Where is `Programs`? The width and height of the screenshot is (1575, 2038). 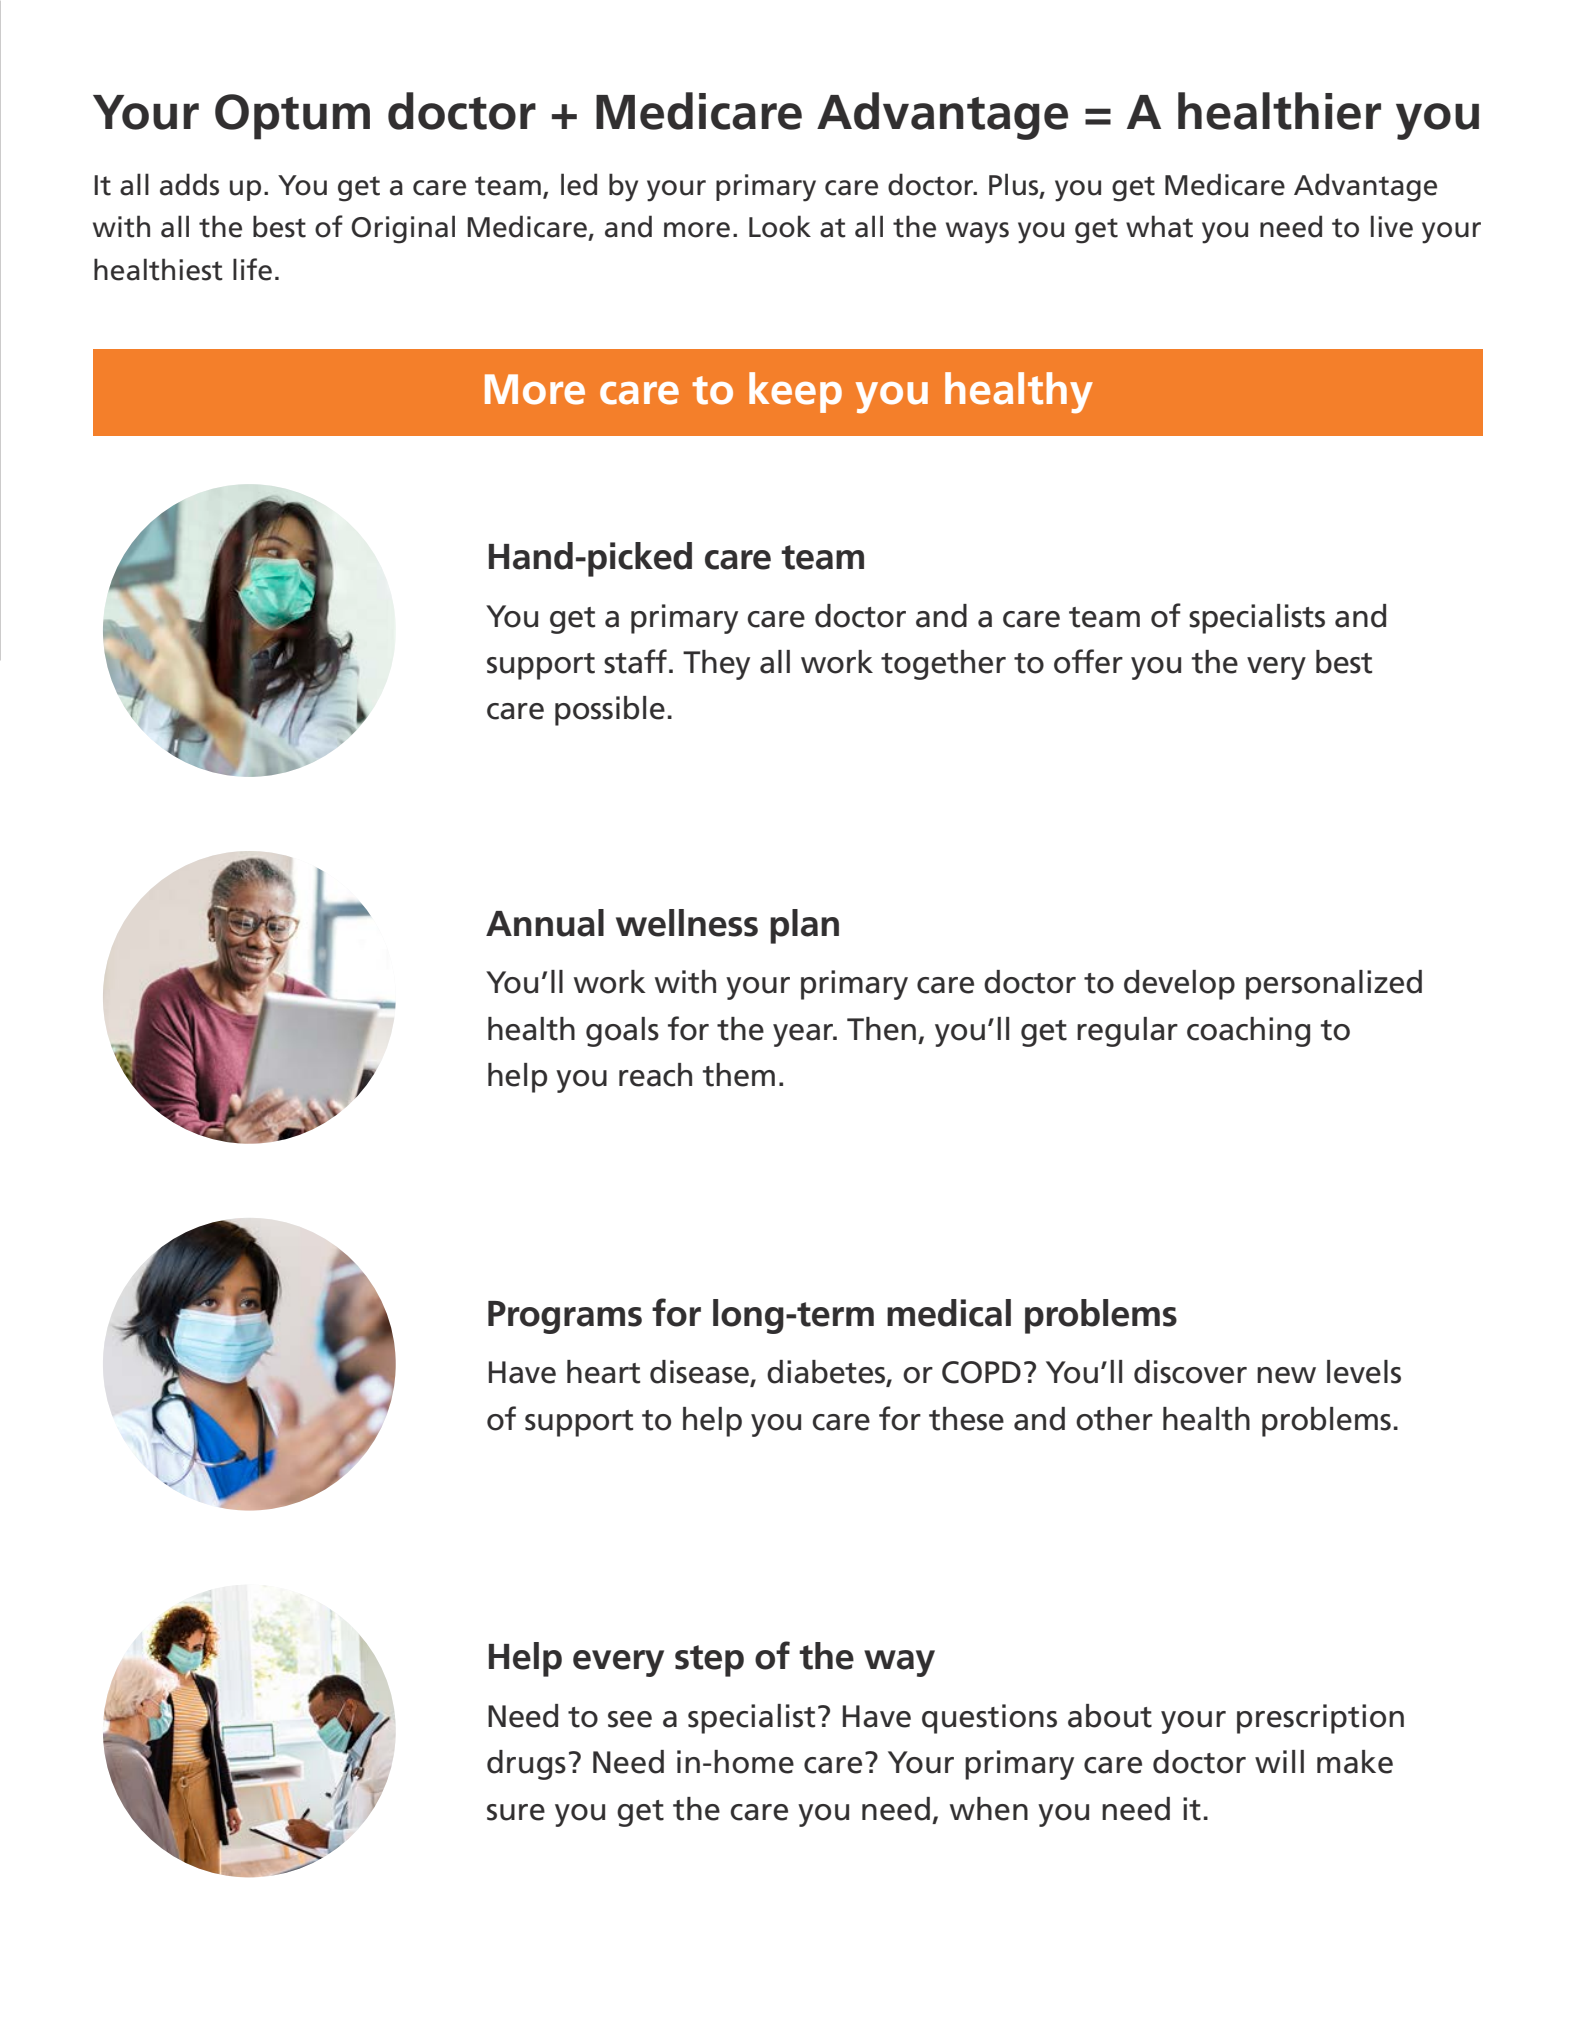
Programs is located at coordinates (565, 1317).
